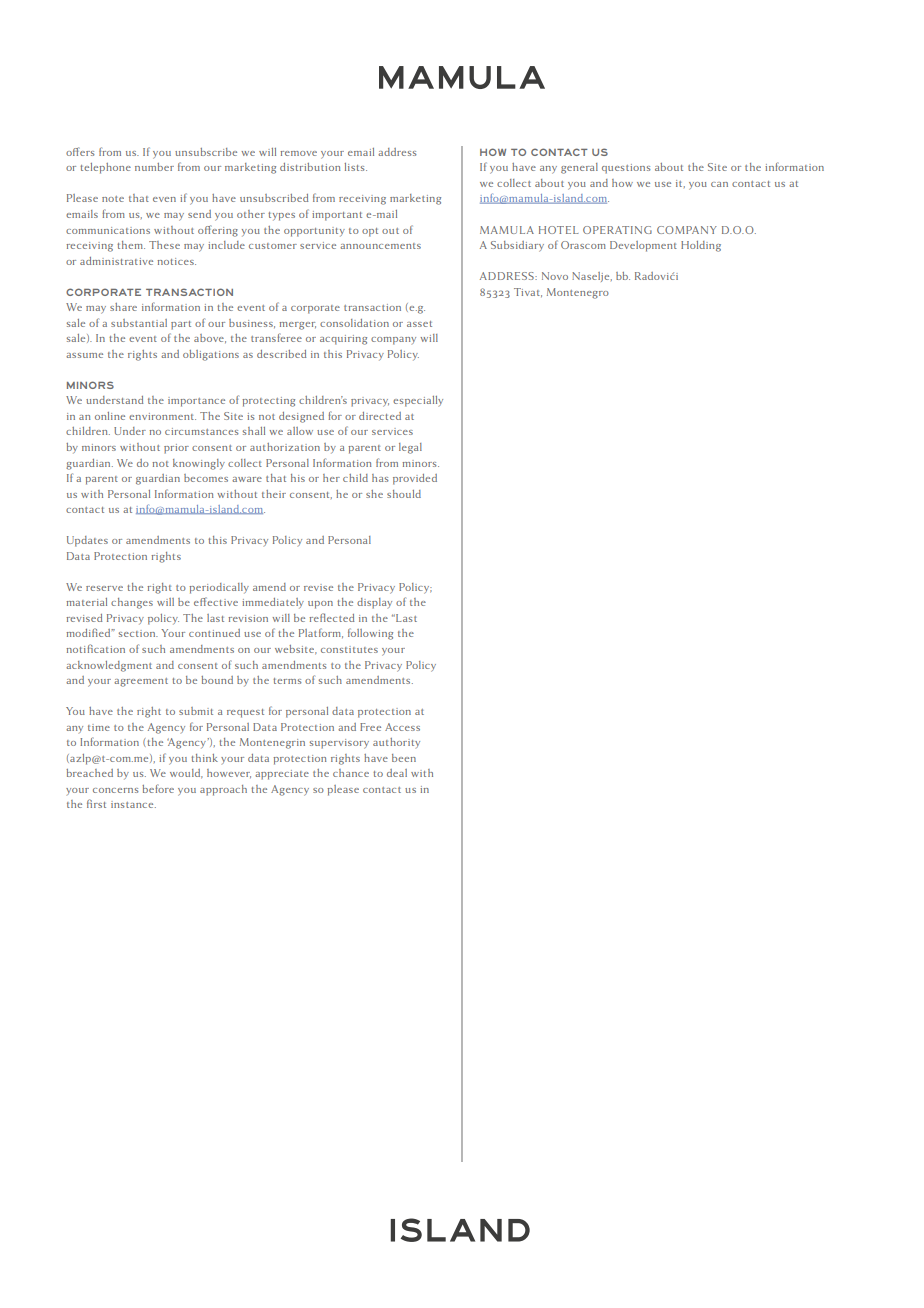  I want to click on section, so click(138, 633).
